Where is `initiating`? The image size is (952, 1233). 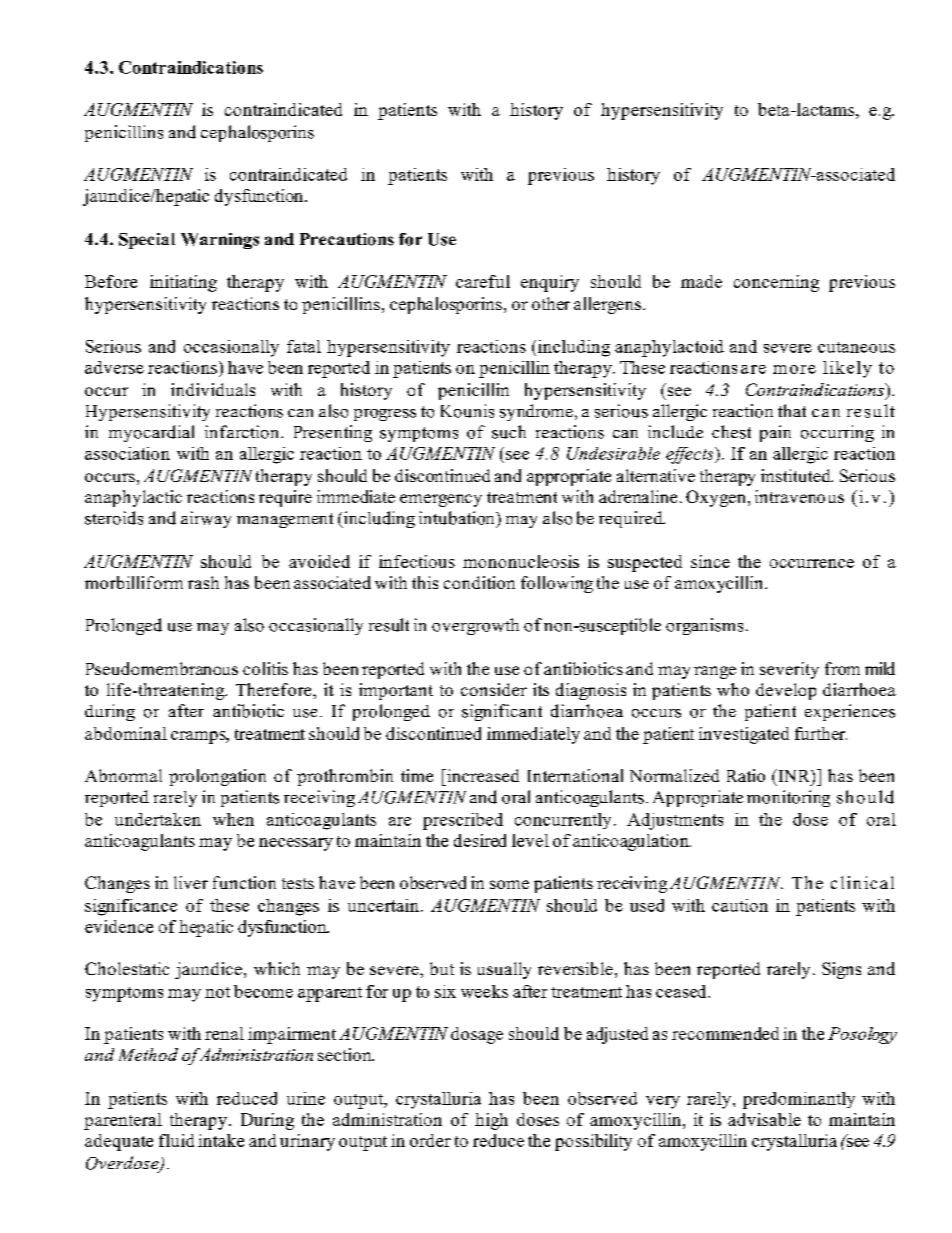 initiating is located at coordinates (183, 283).
